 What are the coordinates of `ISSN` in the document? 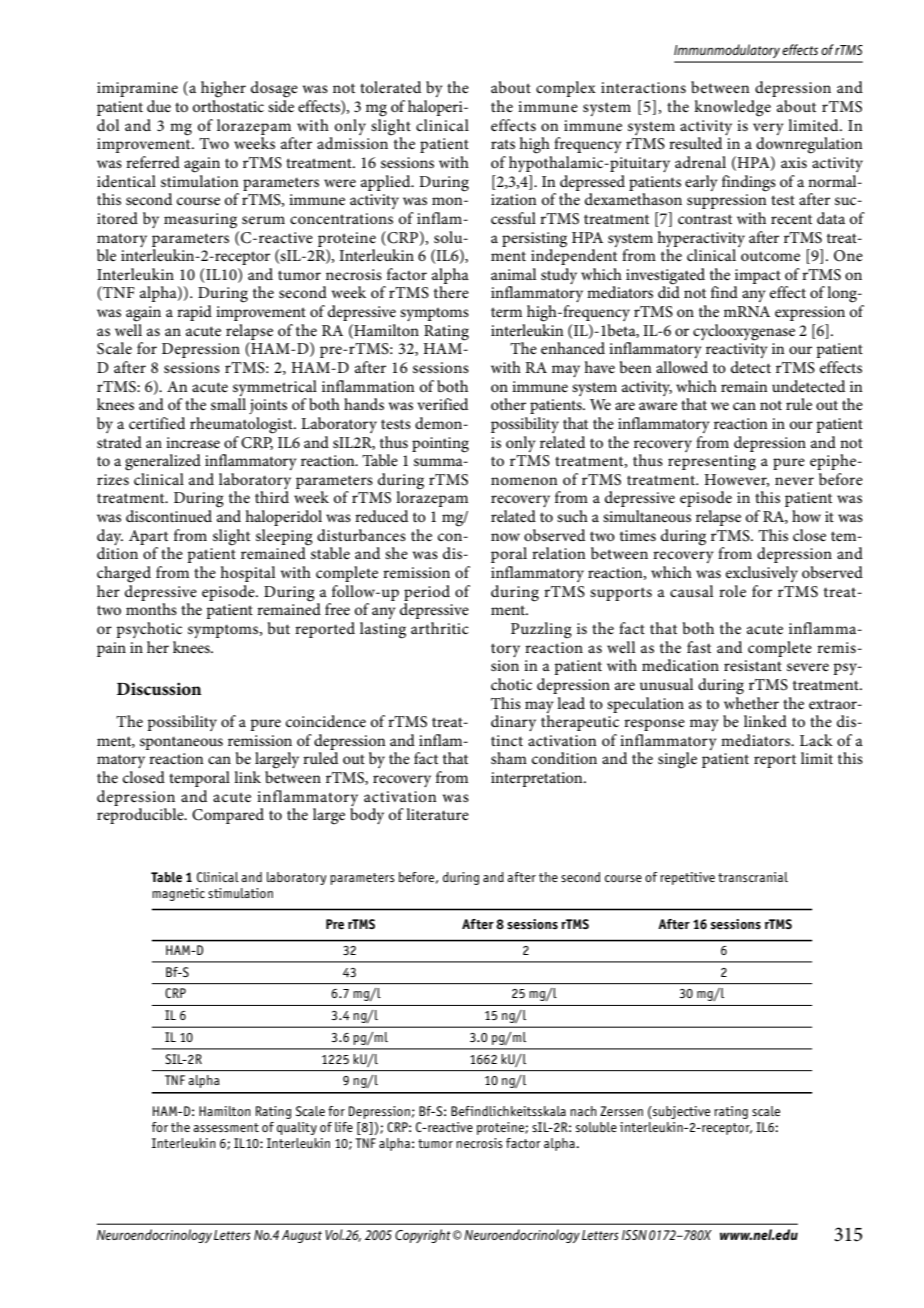 It's located at (634, 1235).
